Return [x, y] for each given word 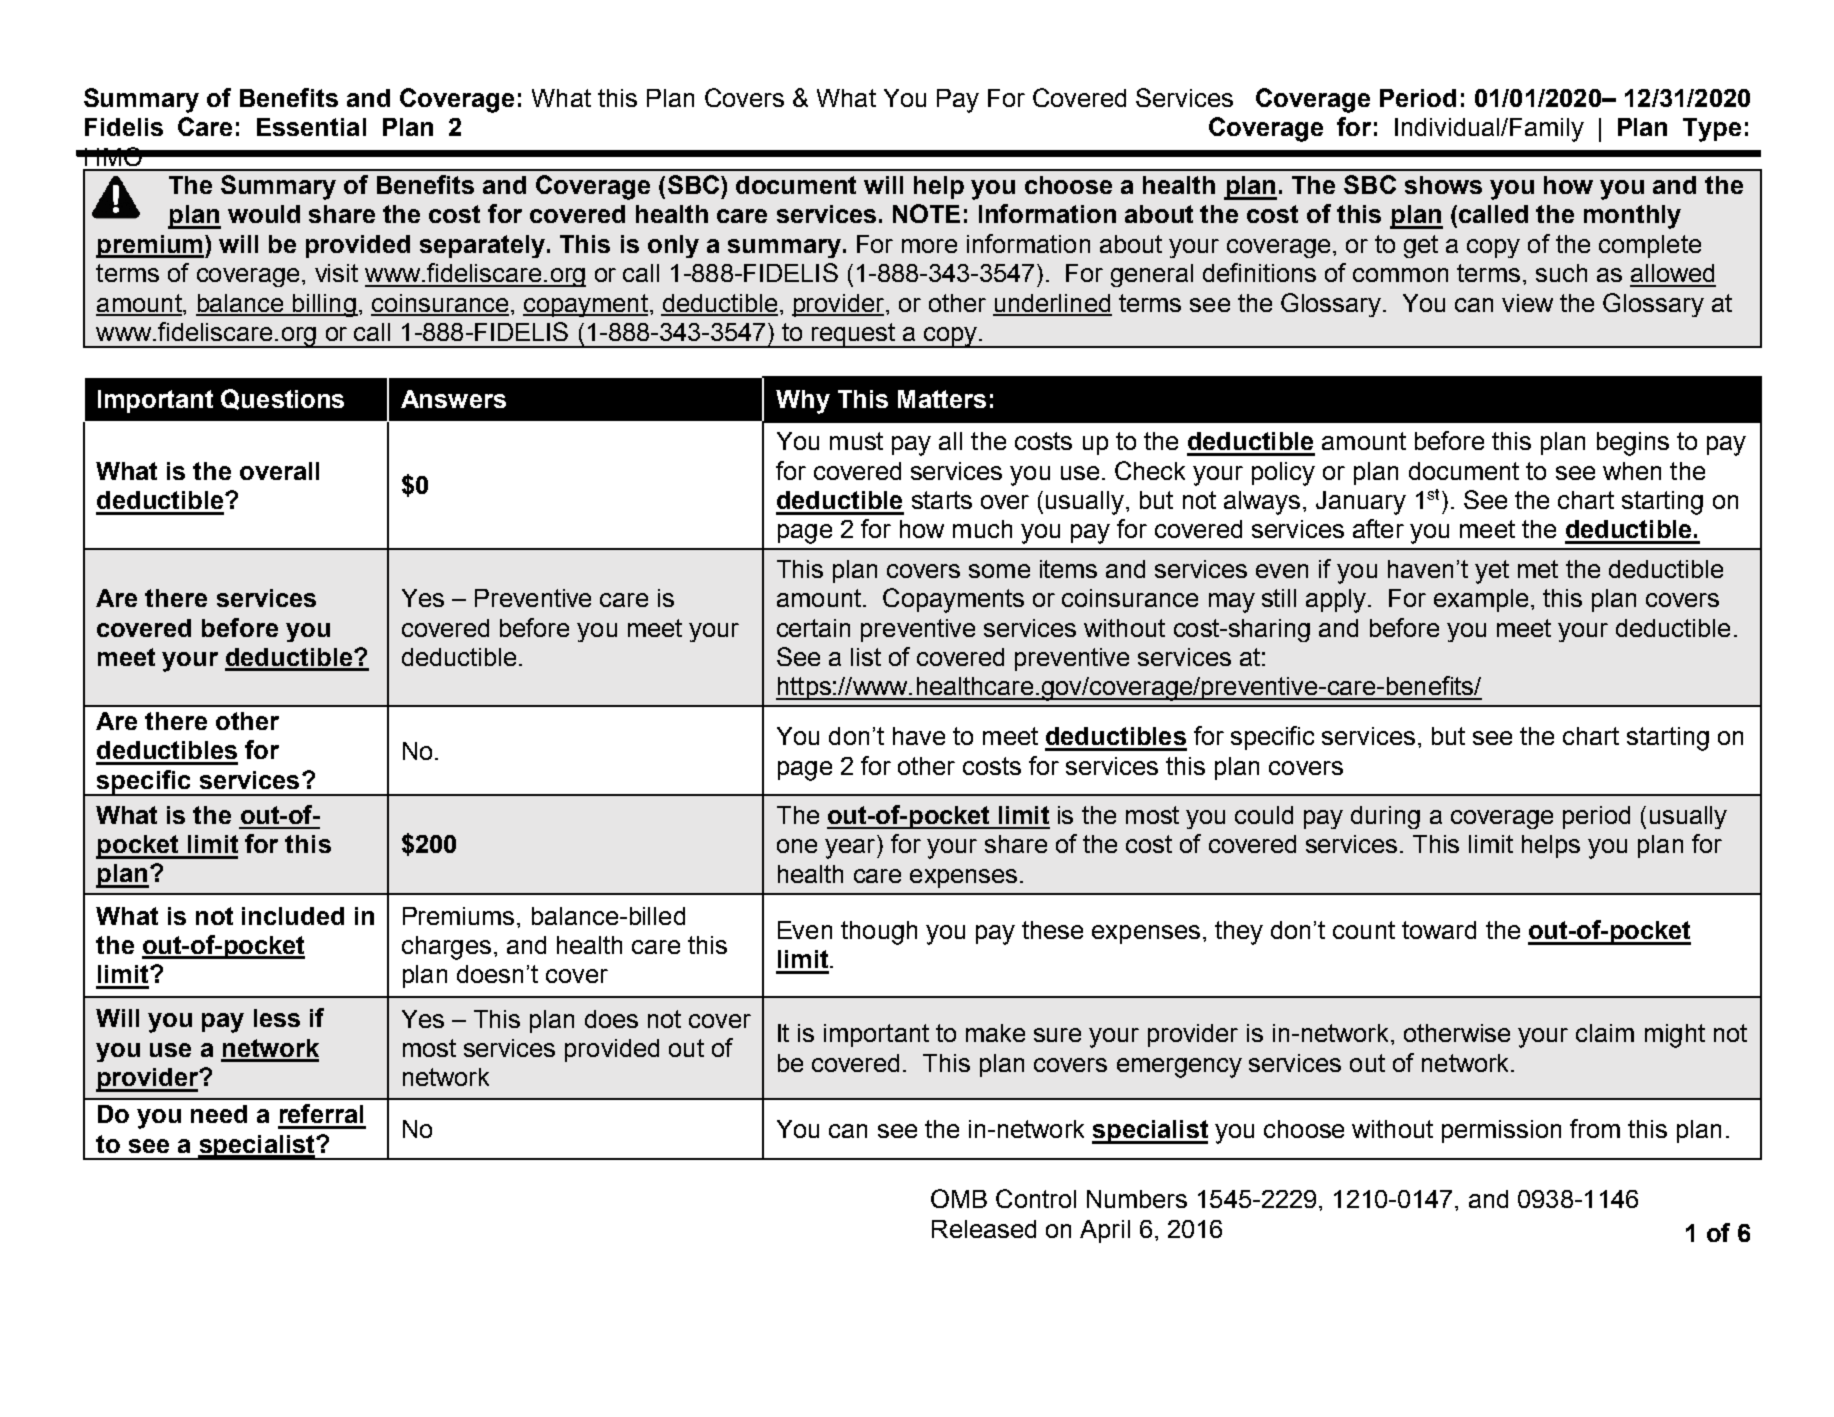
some [999, 571]
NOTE [926, 213]
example [1481, 600]
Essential [311, 127]
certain [813, 628]
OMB [959, 1198]
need [219, 1114]
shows [1443, 185]
